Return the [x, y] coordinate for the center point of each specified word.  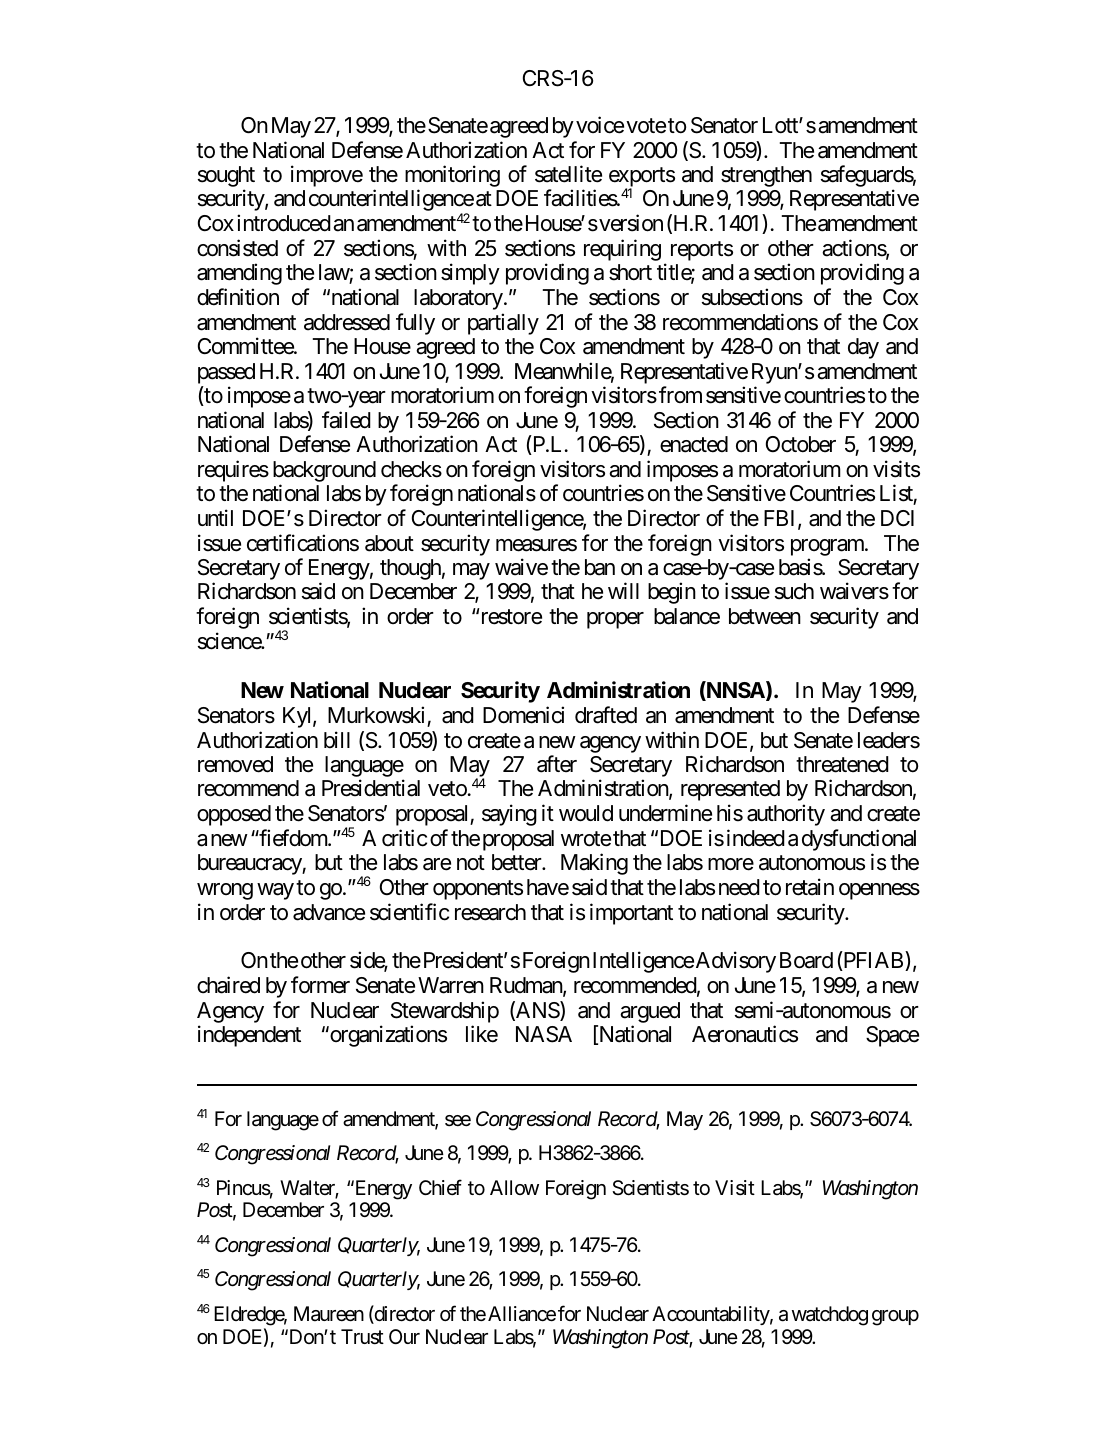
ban [600, 567]
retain [810, 887]
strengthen [766, 176]
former [320, 985]
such [794, 591]
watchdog [830, 1316]
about [389, 543]
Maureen [329, 1314]
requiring [622, 250]
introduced [284, 223]
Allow [514, 1187]
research [490, 912]
